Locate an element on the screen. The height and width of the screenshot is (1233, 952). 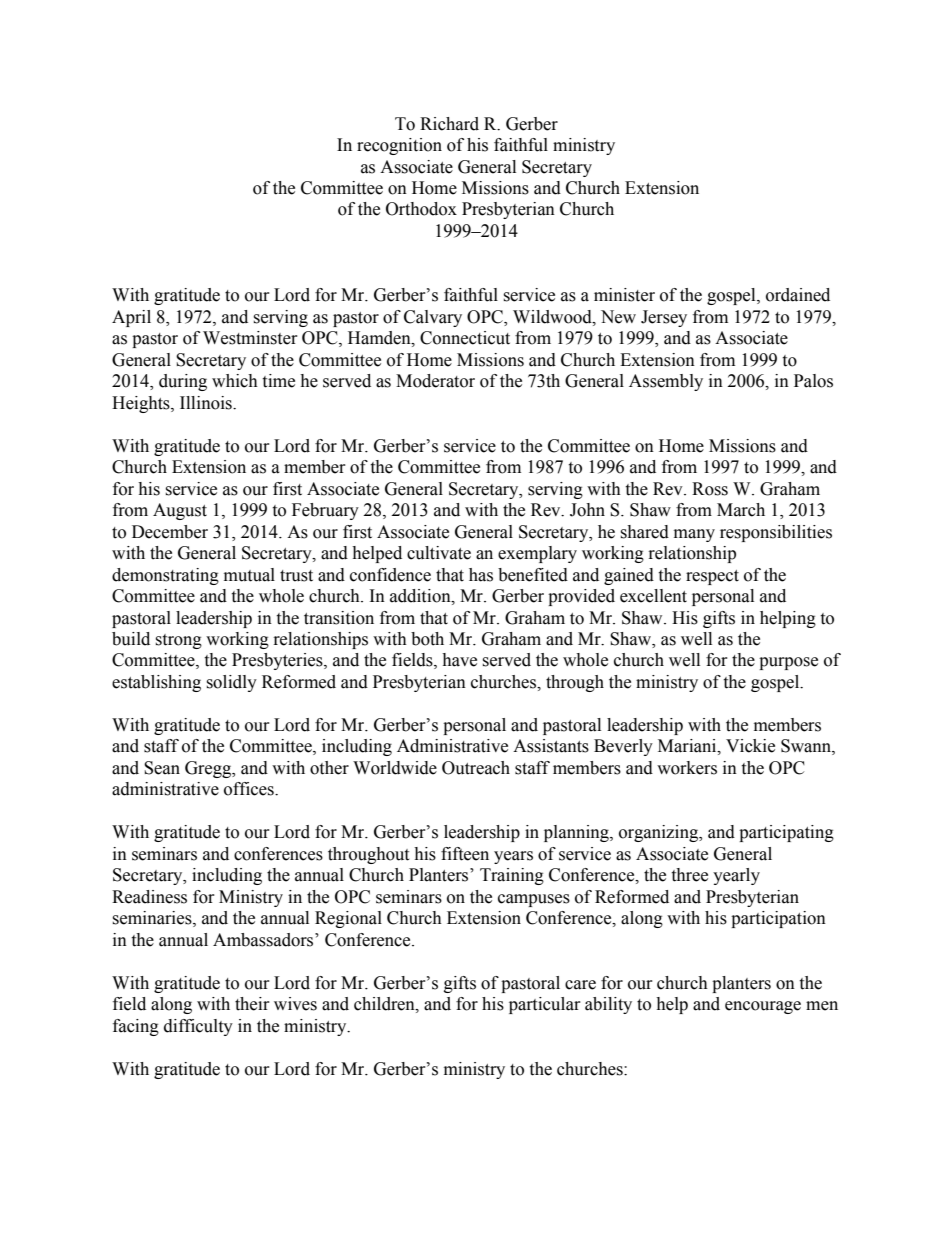
their is located at coordinates (252, 1004).
